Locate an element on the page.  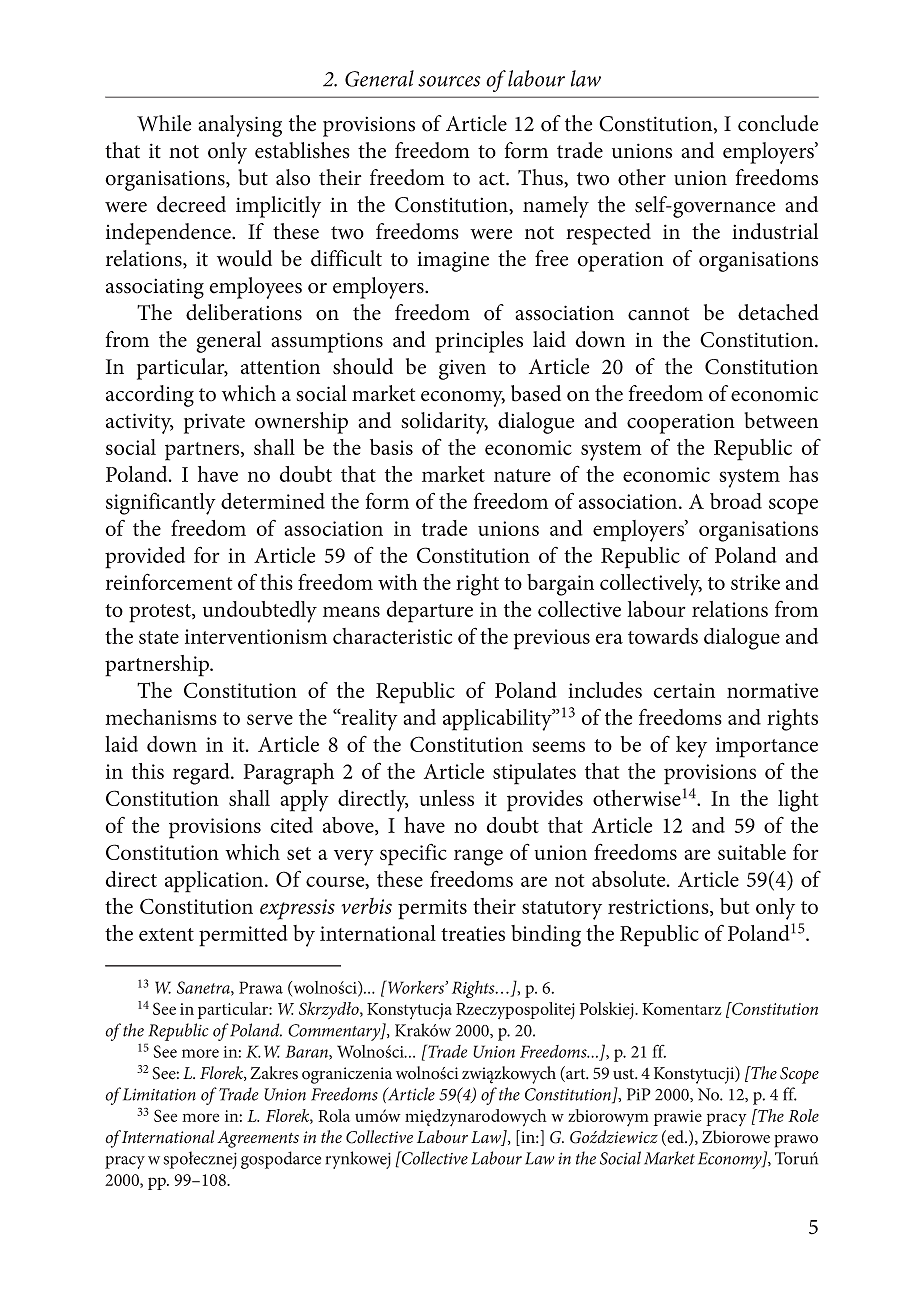
Agreements is located at coordinates (258, 1139).
